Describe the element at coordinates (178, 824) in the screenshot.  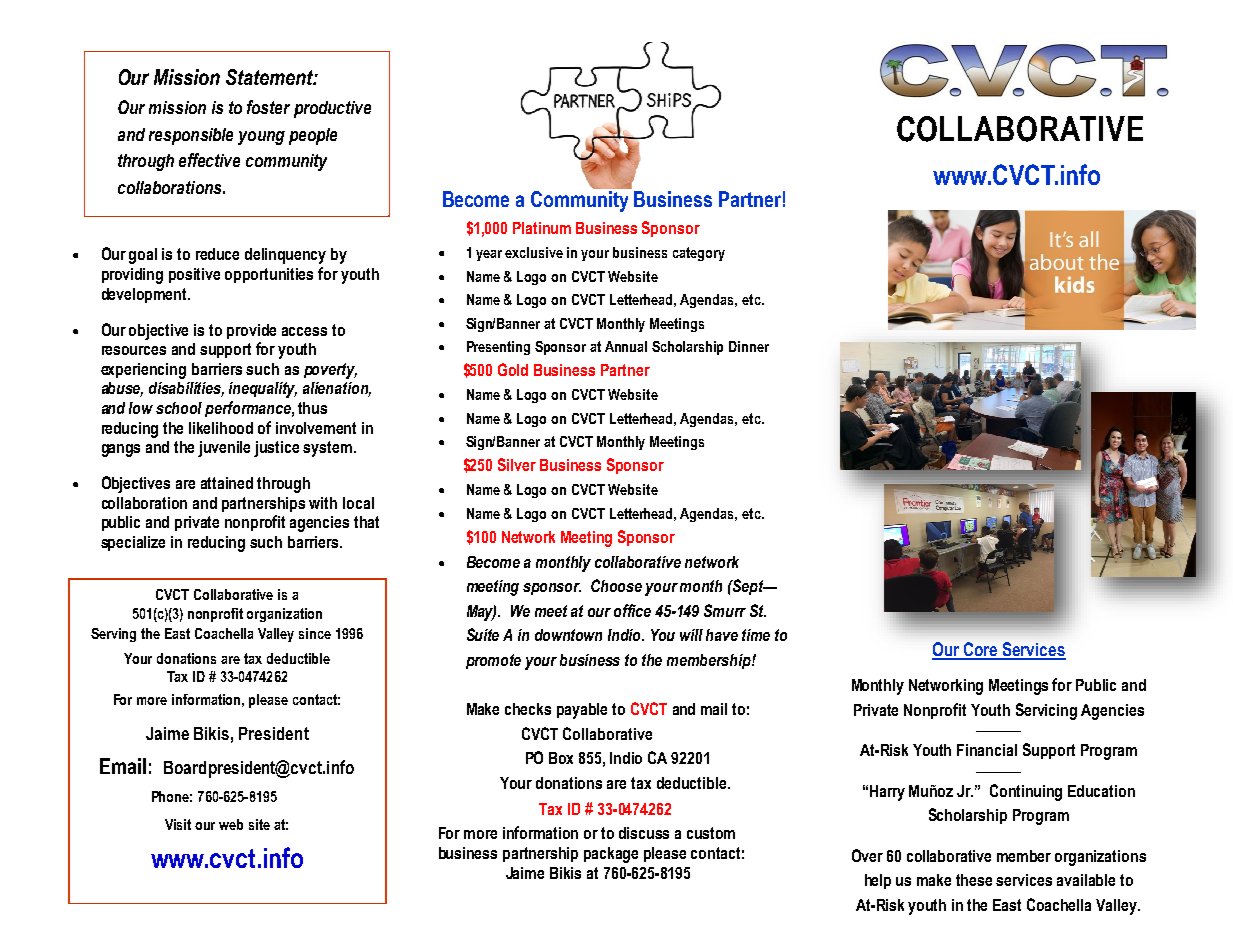
I see `Visit` at that location.
